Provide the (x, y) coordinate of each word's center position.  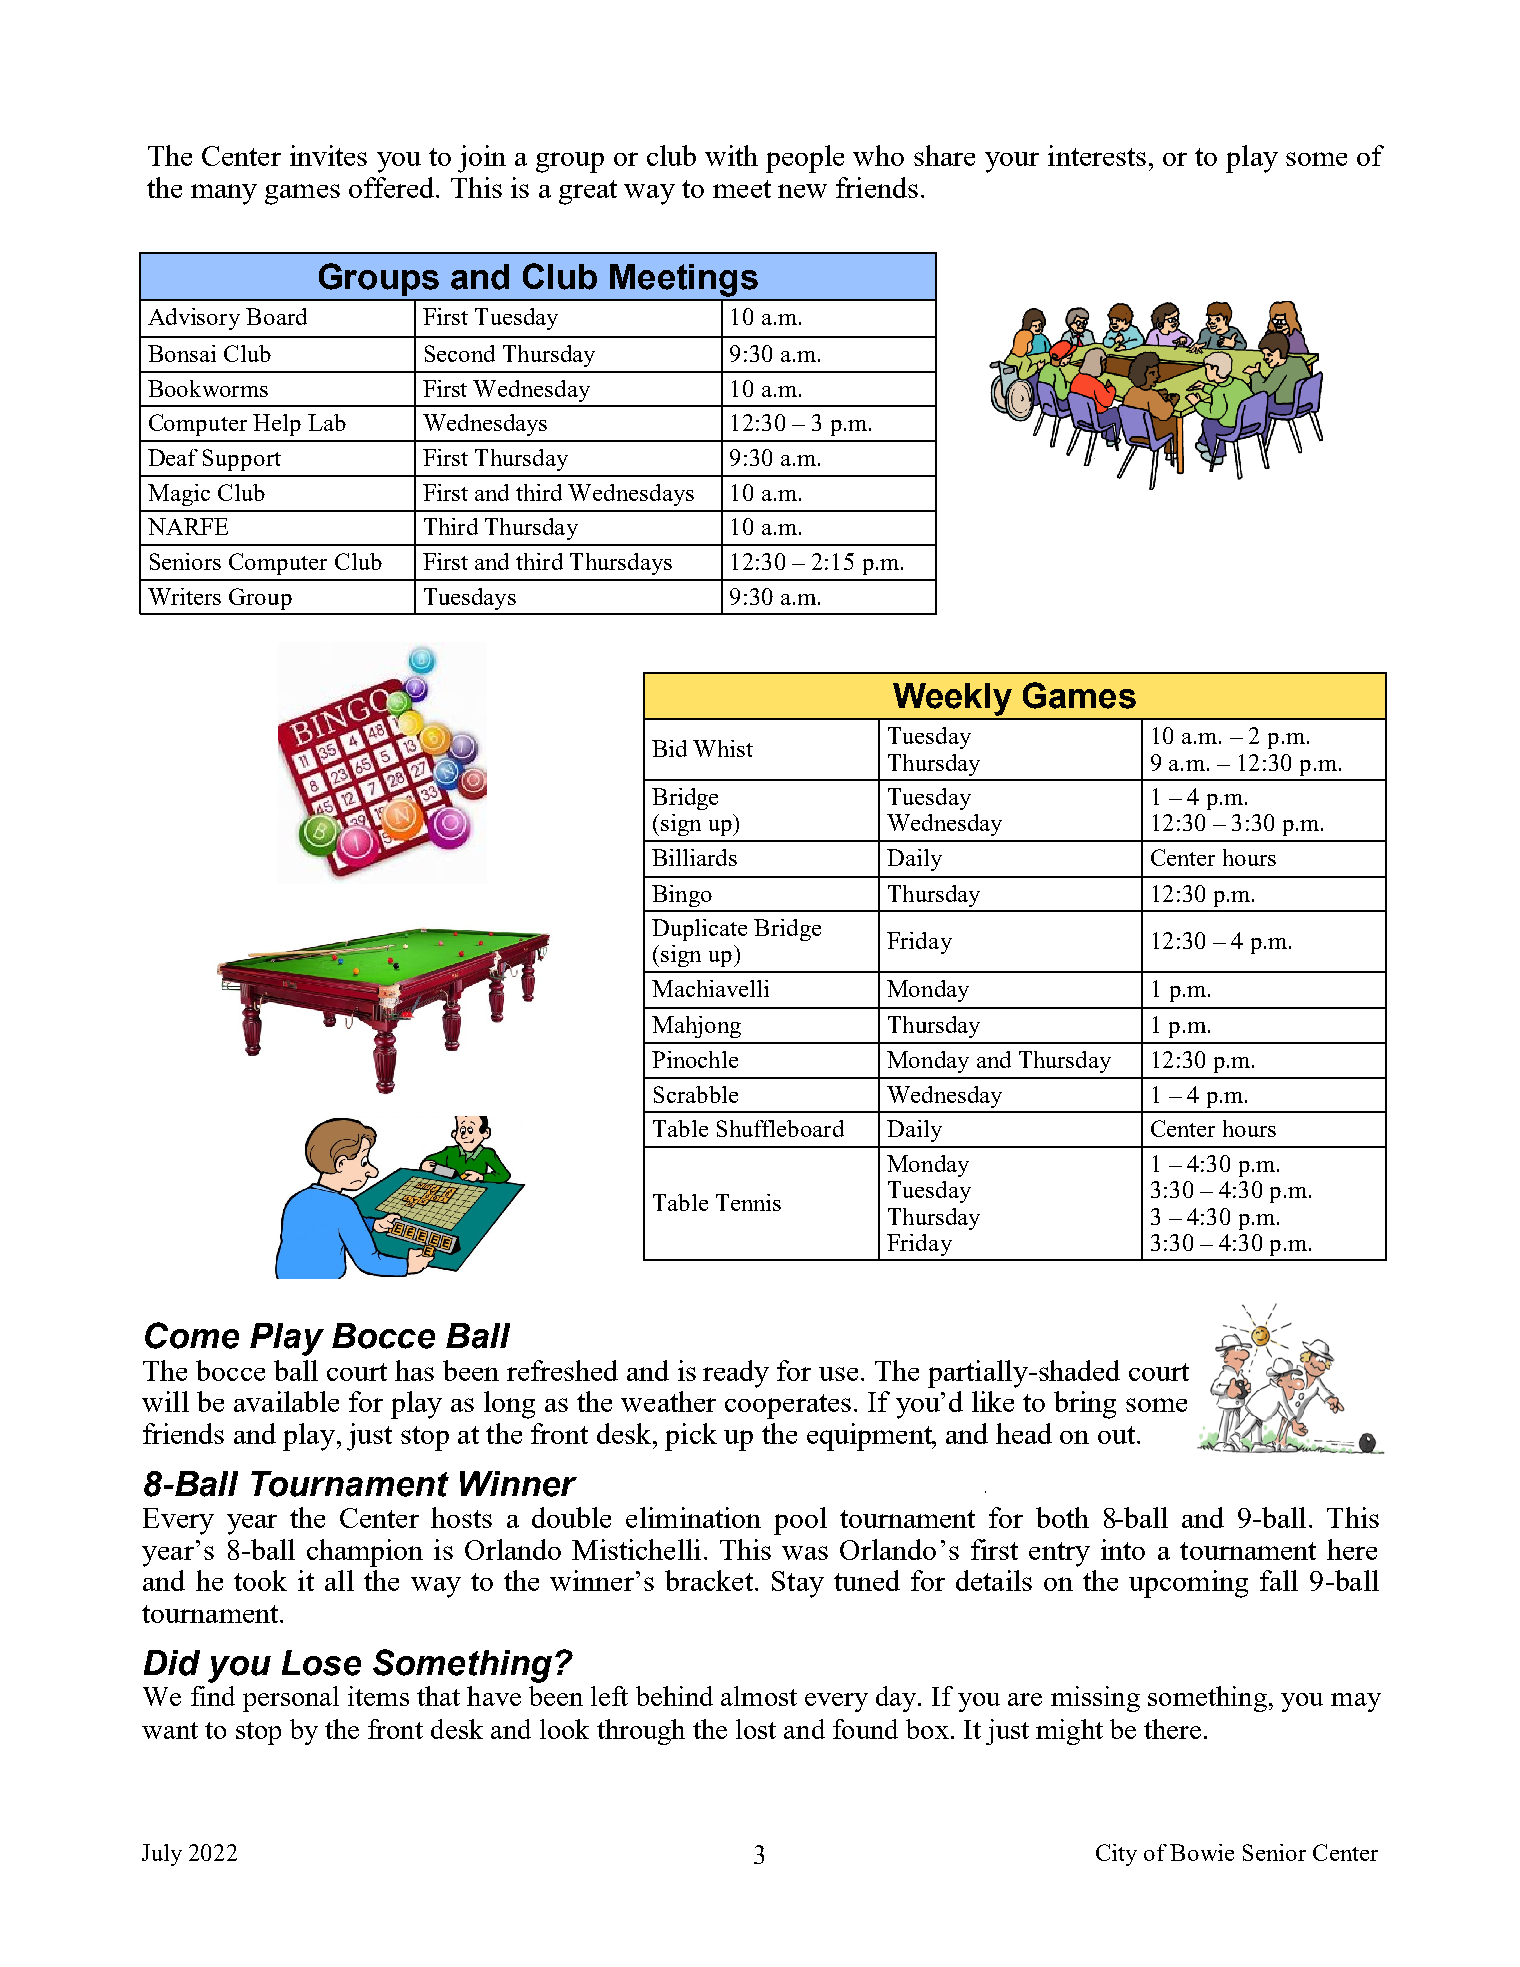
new (802, 191)
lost (756, 1729)
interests (1097, 155)
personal (291, 1699)
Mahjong (696, 1027)
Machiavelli (710, 988)
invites (328, 155)
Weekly (952, 699)
